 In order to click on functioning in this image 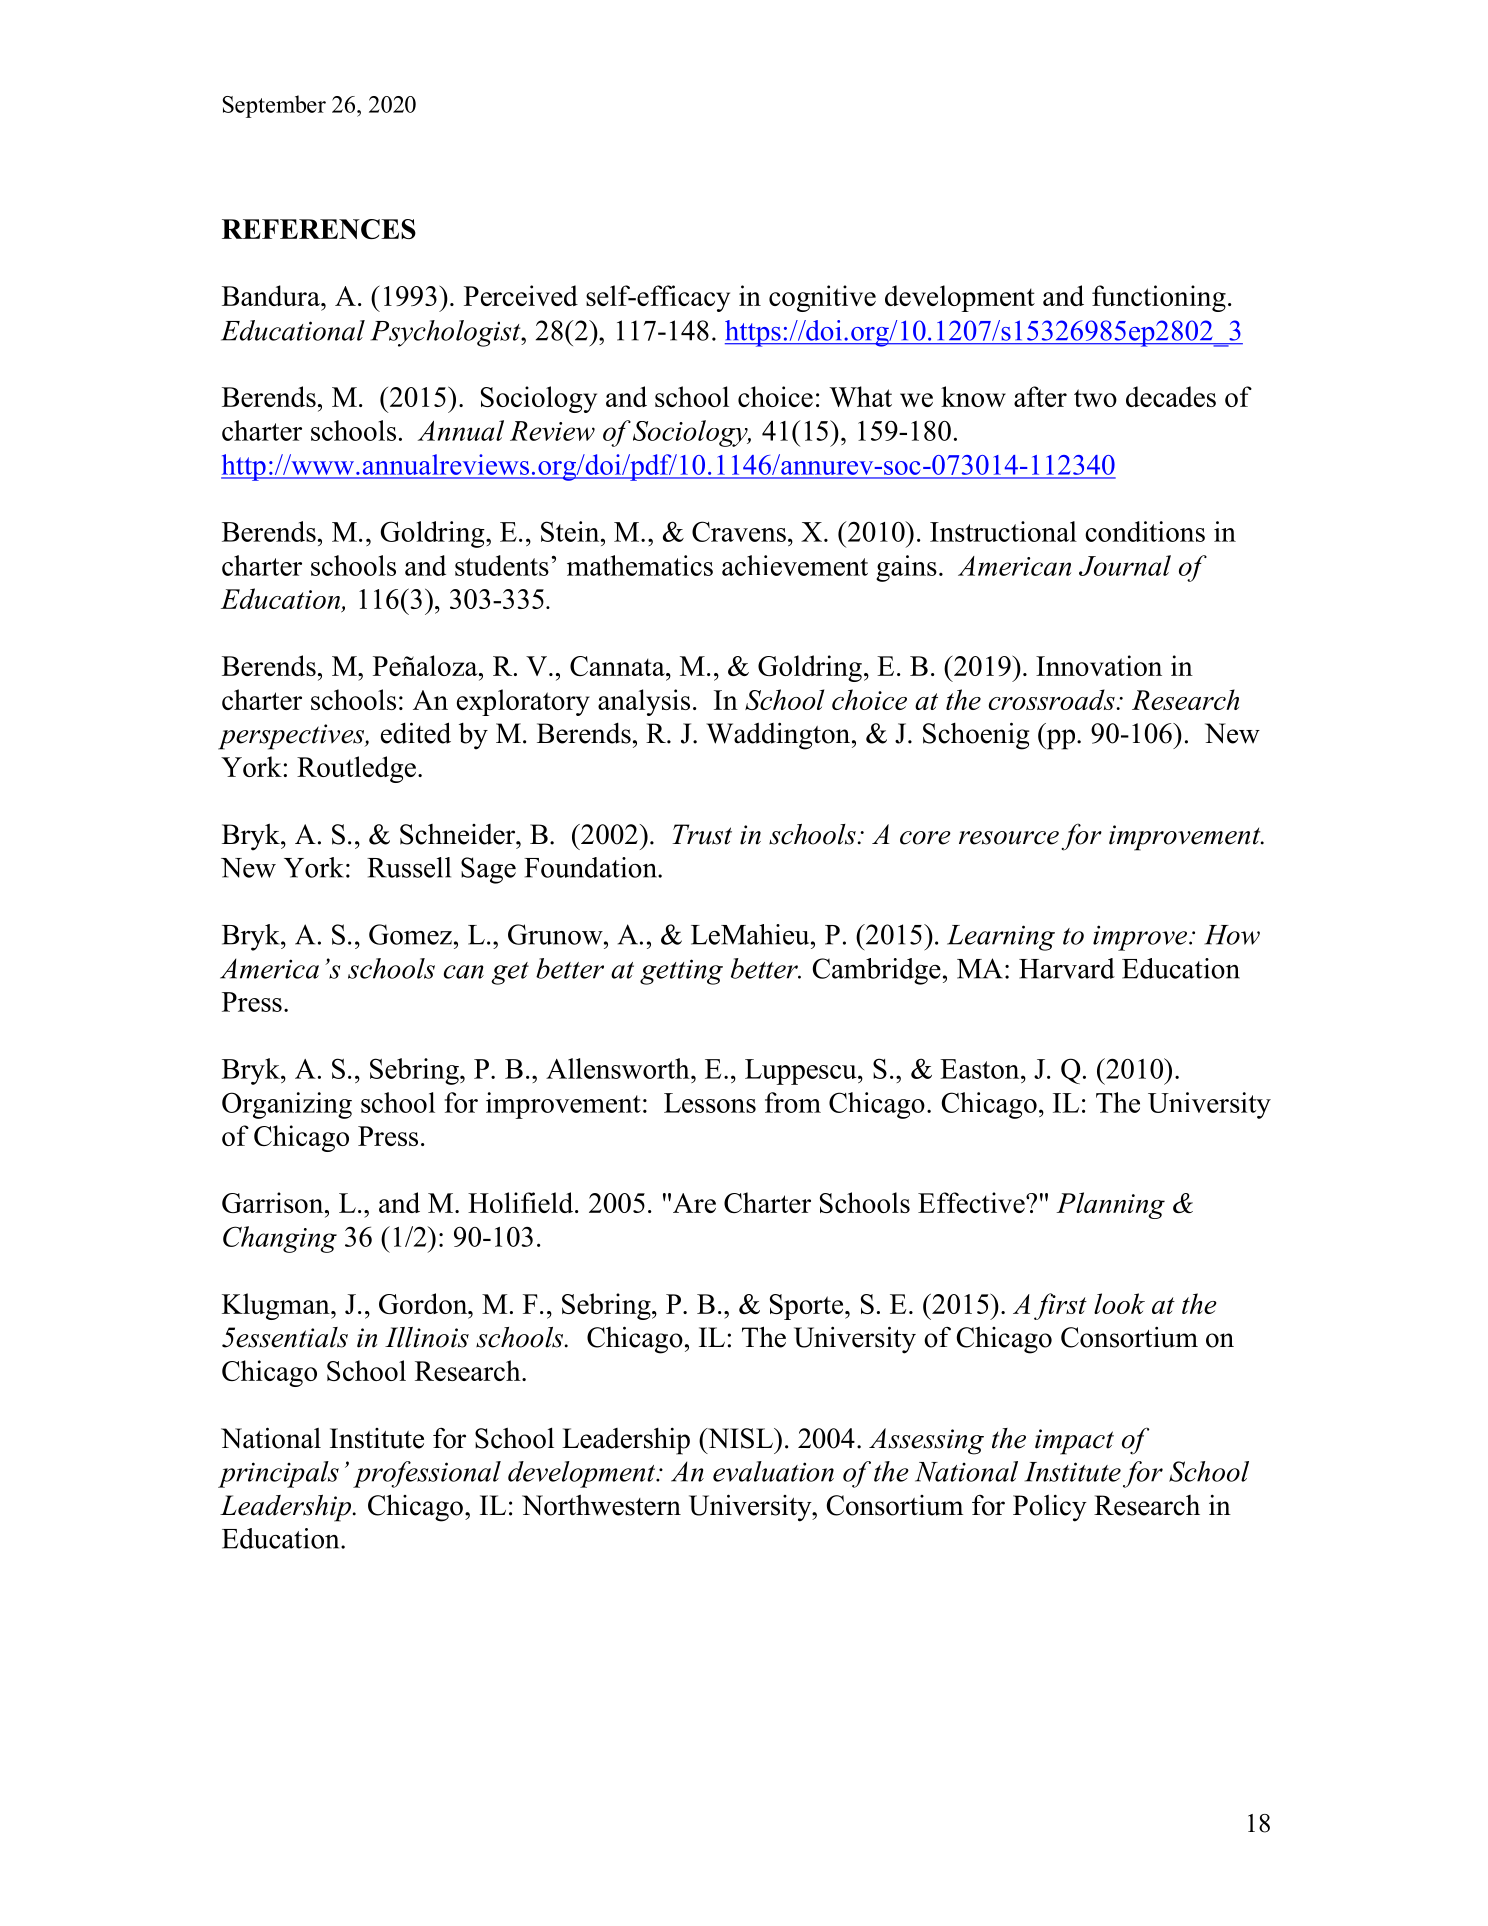, I will do `click(1159, 298)`.
